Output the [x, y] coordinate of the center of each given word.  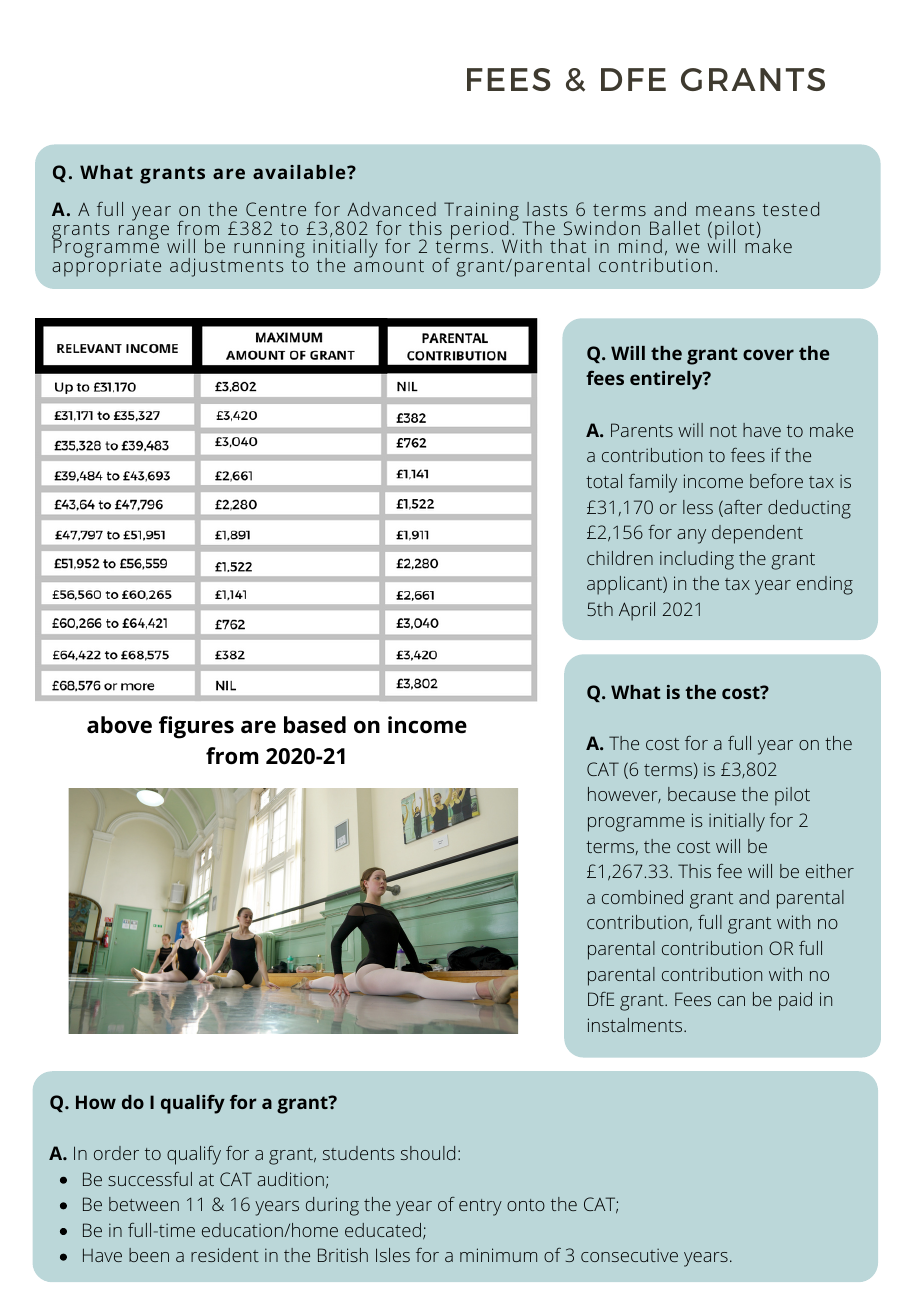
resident [225, 1255]
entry [480, 1207]
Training [481, 212]
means [725, 211]
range [144, 232]
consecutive [629, 1255]
